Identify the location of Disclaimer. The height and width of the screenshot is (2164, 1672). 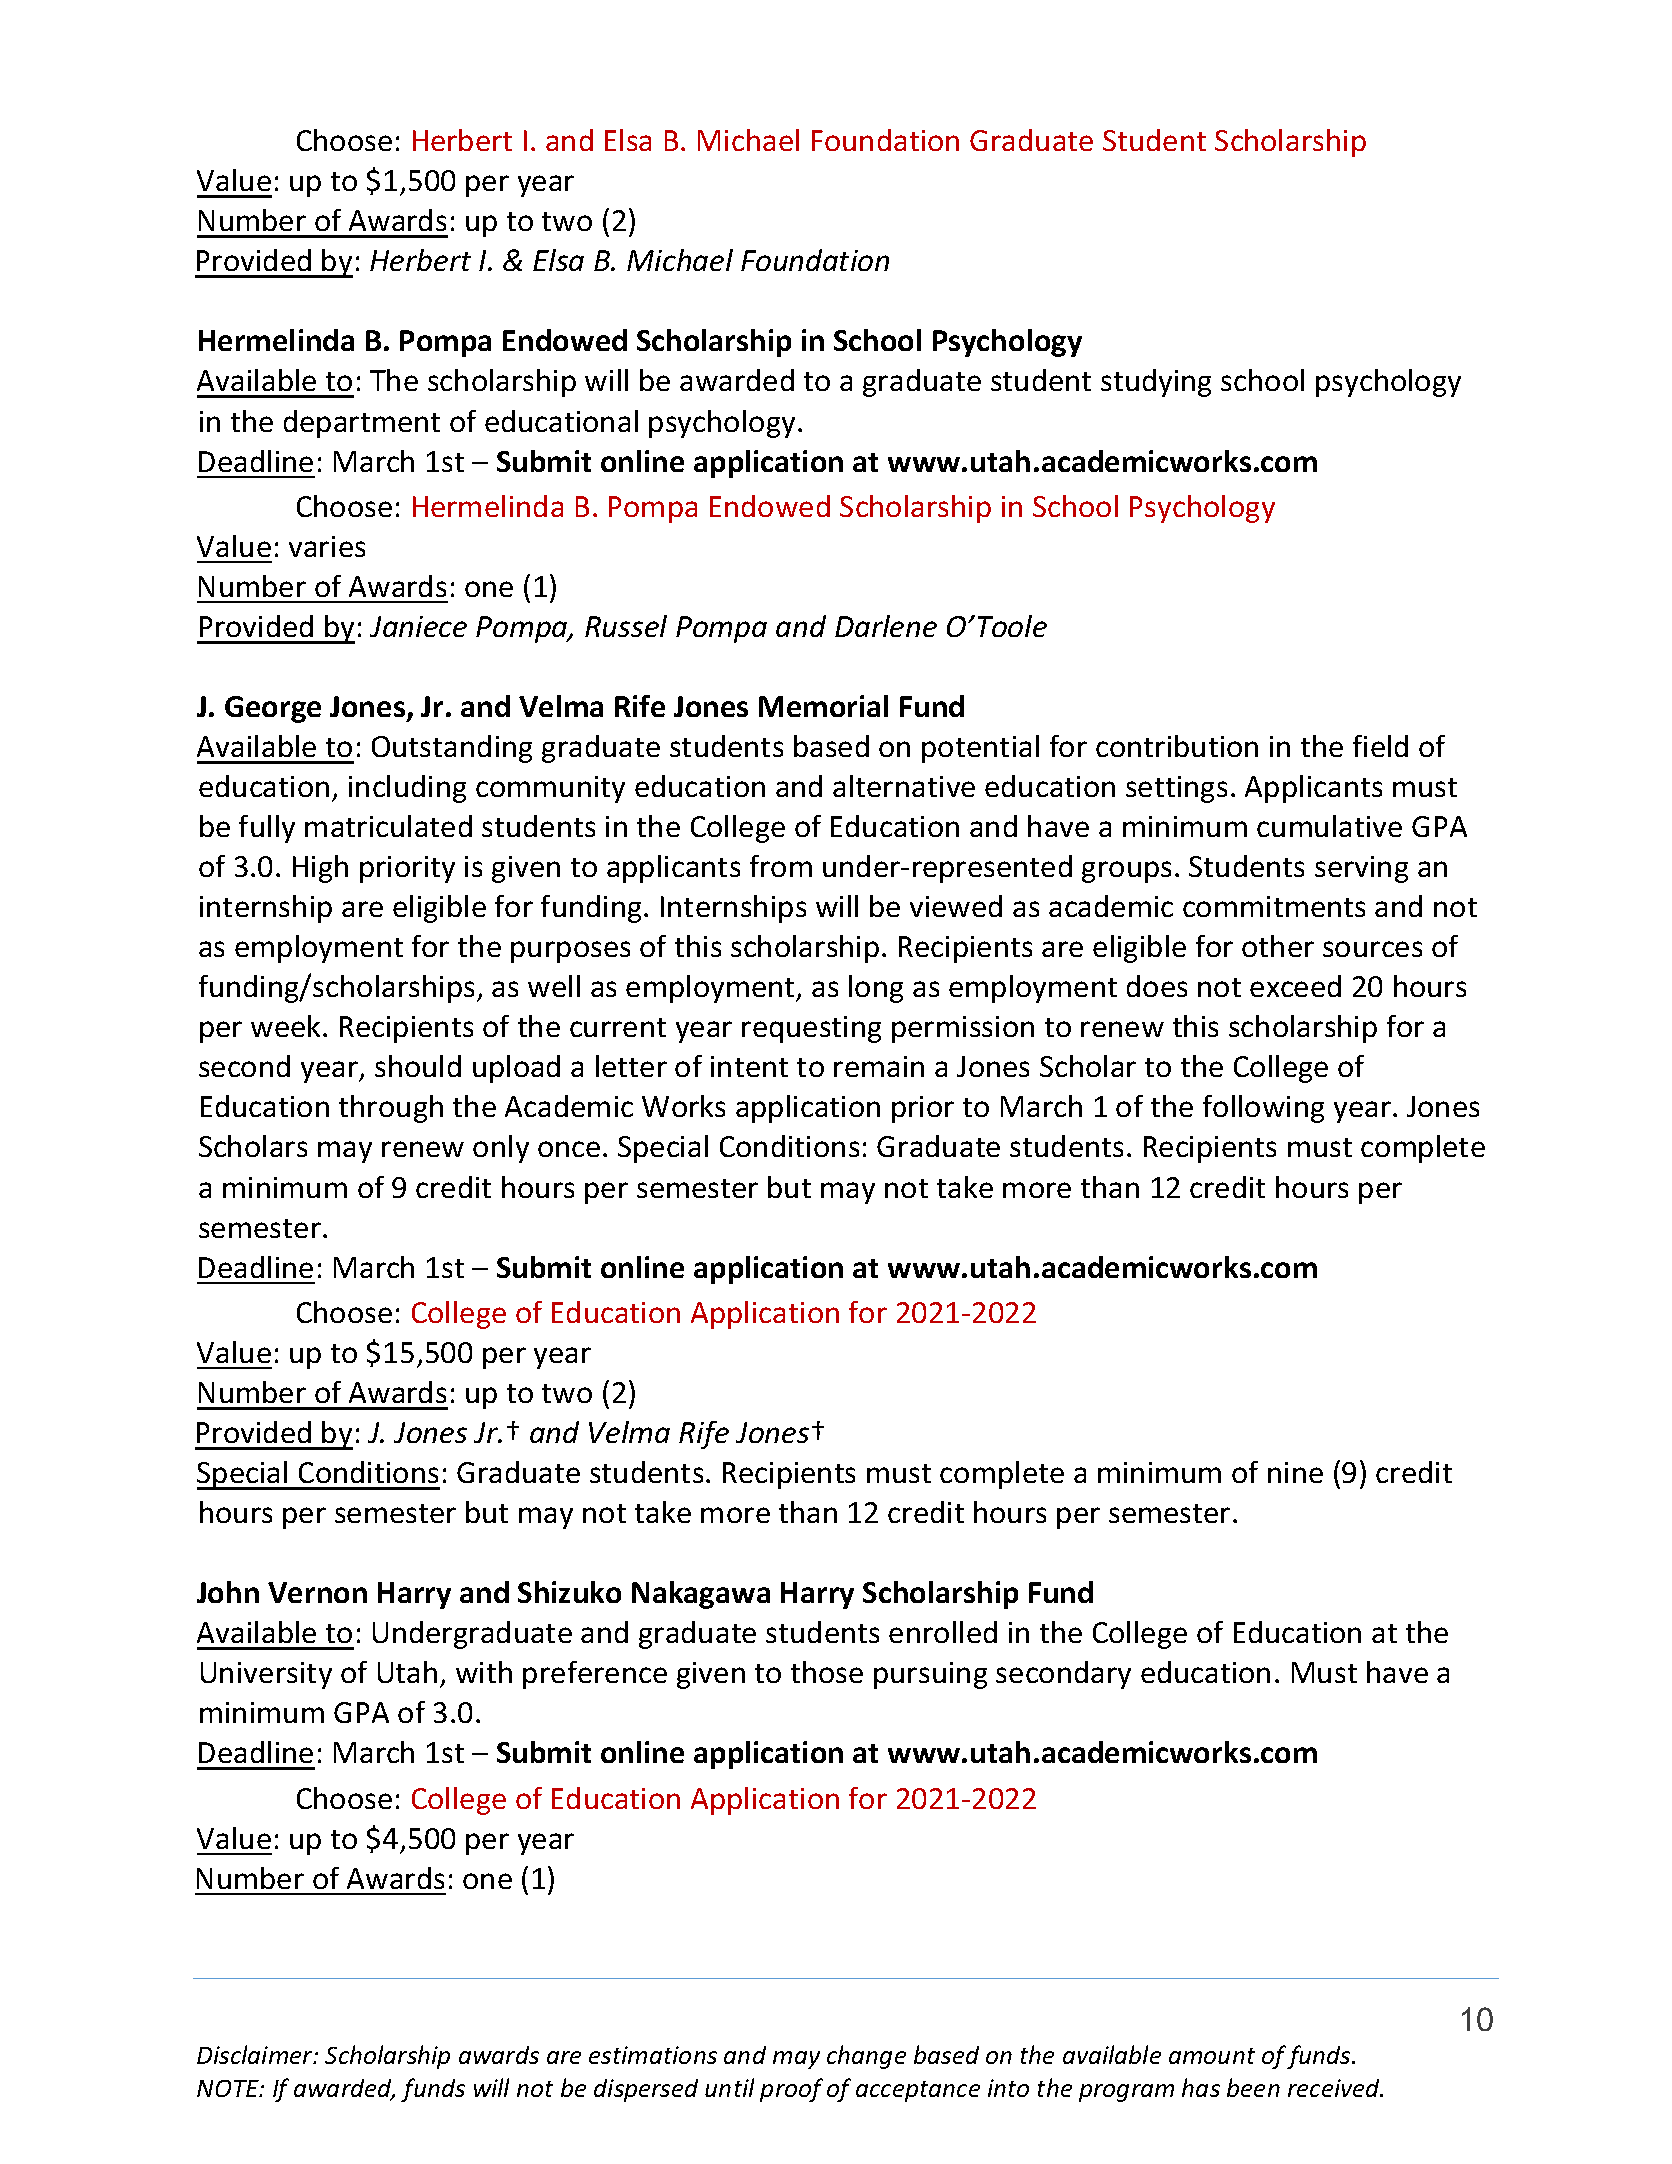
(256, 2054).
